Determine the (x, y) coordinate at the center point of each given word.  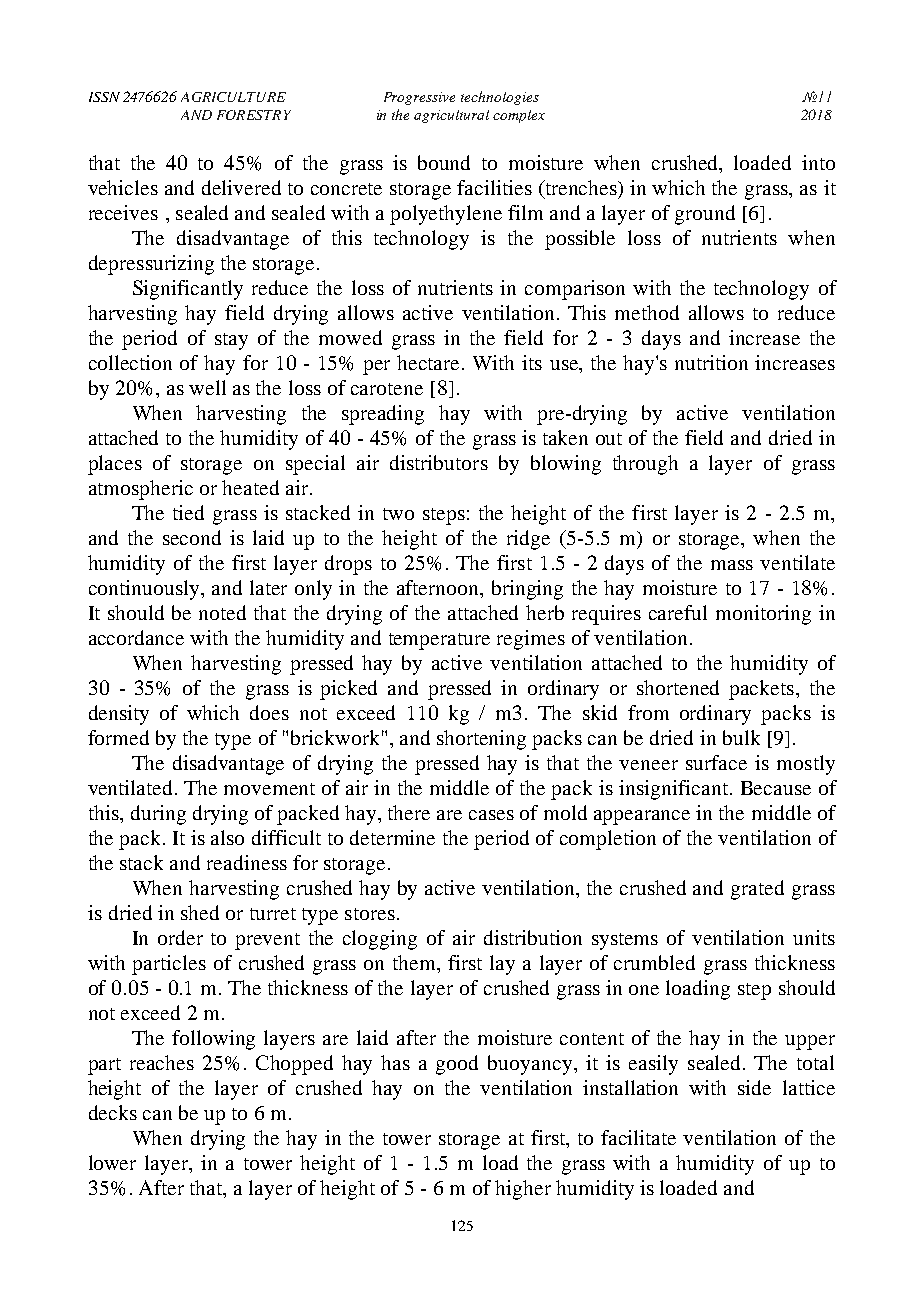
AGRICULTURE (233, 97)
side (754, 1087)
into (818, 162)
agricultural (451, 116)
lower (112, 1162)
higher (523, 1190)
